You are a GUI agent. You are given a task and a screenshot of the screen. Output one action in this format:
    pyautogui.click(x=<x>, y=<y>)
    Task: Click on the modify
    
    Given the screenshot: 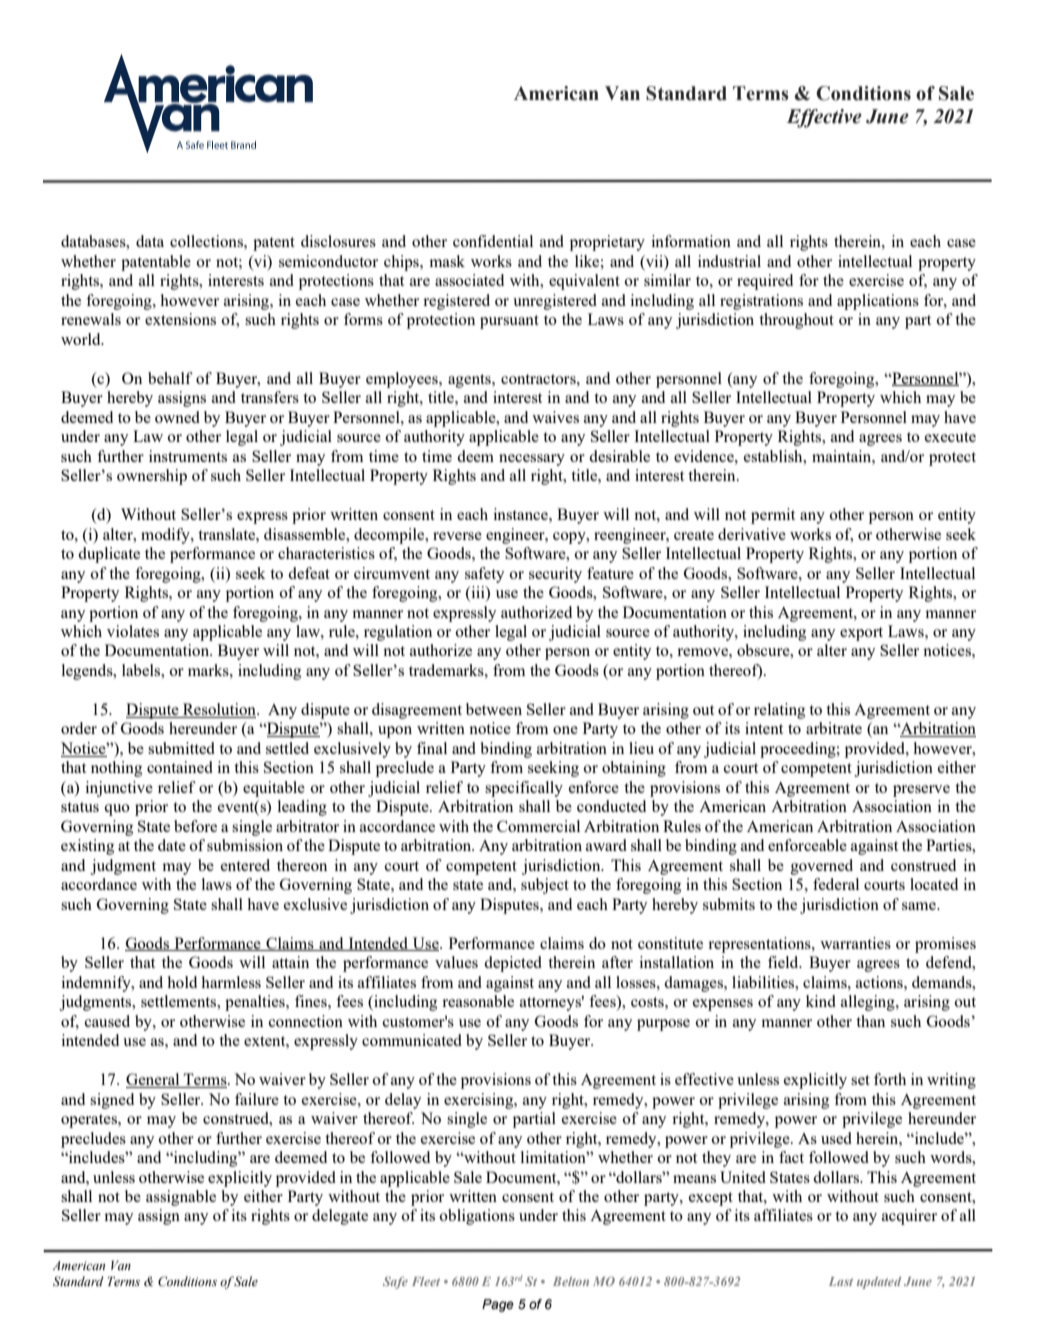 What is the action you would take?
    pyautogui.click(x=166, y=536)
